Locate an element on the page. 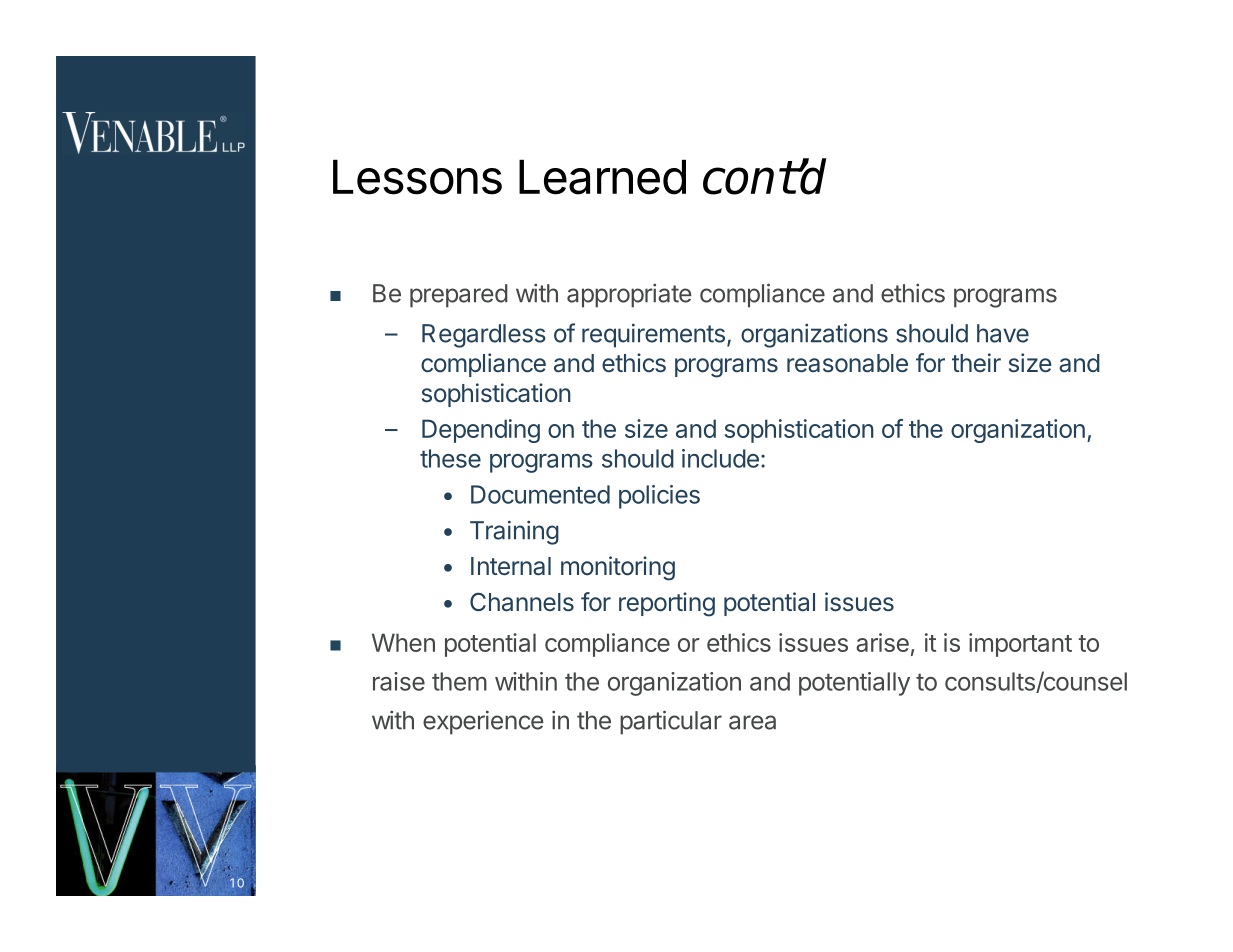 The width and height of the page is (1233, 952). Lessons is located at coordinates (417, 177).
